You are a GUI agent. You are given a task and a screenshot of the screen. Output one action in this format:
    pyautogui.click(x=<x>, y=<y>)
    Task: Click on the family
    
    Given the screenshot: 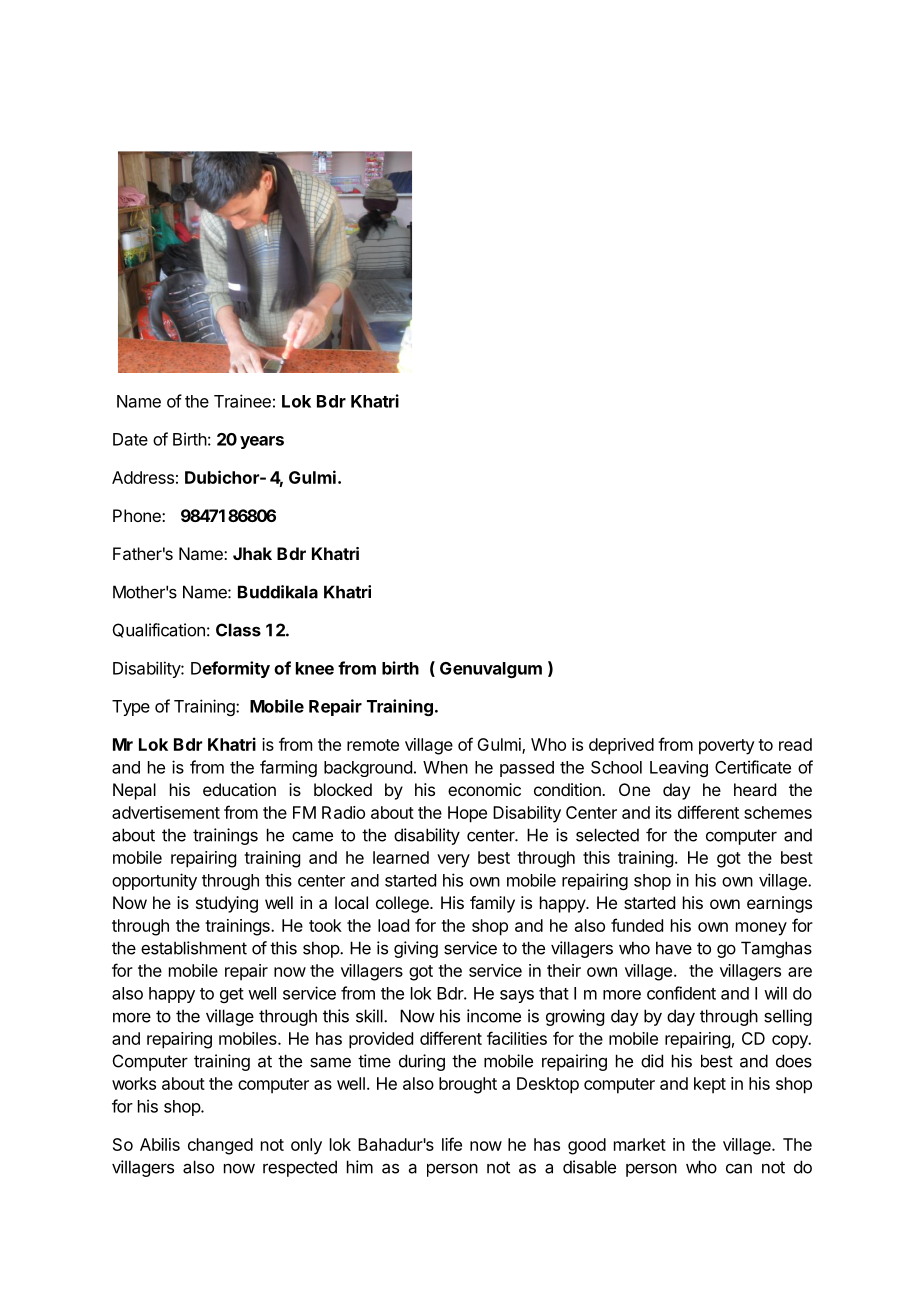 What is the action you would take?
    pyautogui.click(x=492, y=904)
